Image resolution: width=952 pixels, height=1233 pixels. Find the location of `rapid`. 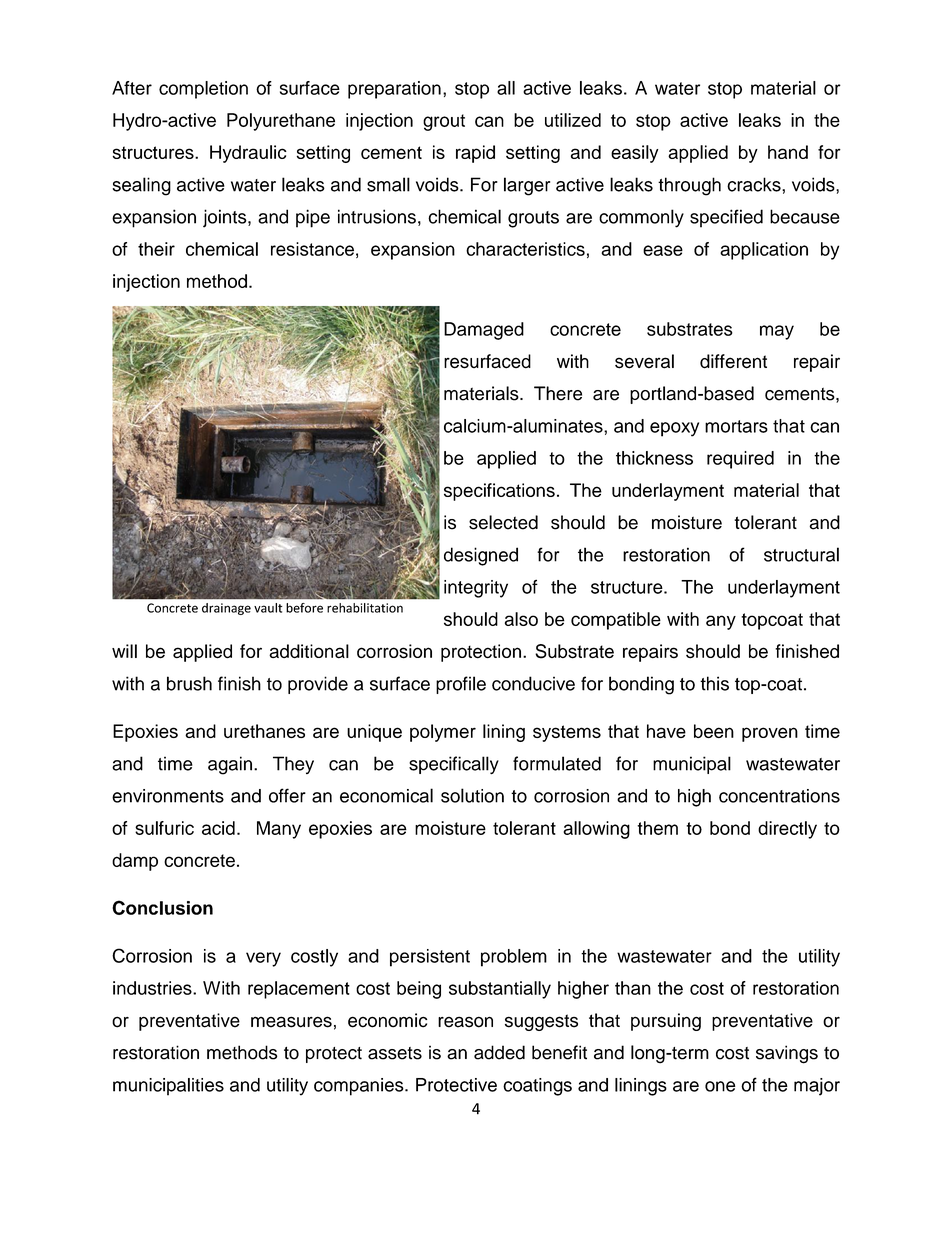

rapid is located at coordinates (475, 154).
